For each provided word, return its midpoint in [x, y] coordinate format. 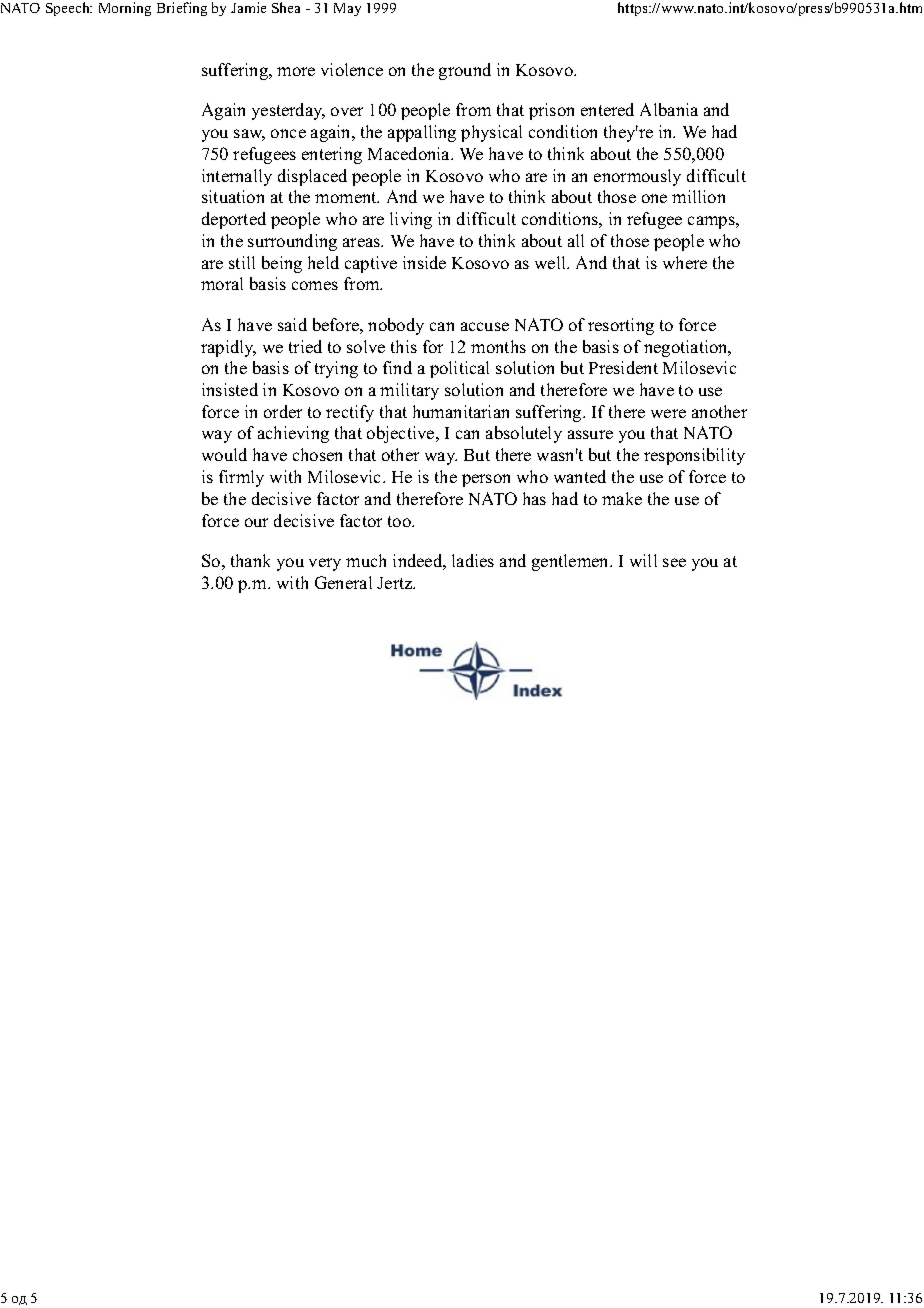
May [347, 9]
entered [607, 109]
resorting [621, 326]
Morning [125, 9]
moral [222, 283]
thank [250, 560]
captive [371, 264]
